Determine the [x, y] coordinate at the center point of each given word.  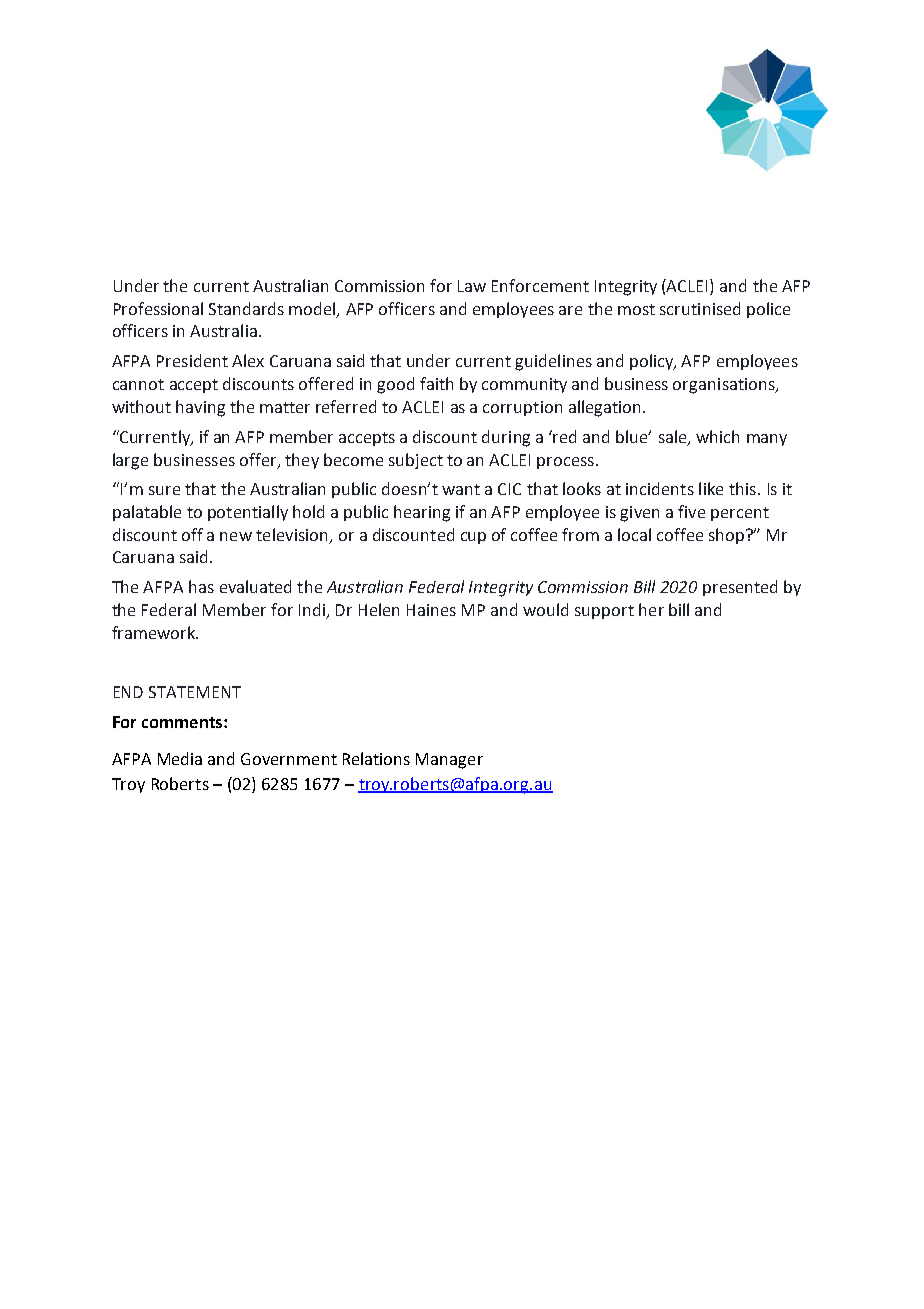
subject [416, 461]
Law [472, 286]
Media [180, 758]
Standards [246, 308]
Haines [431, 610]
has [201, 586]
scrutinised [700, 308]
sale [674, 437]
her [651, 609]
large [130, 461]
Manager [449, 761]
